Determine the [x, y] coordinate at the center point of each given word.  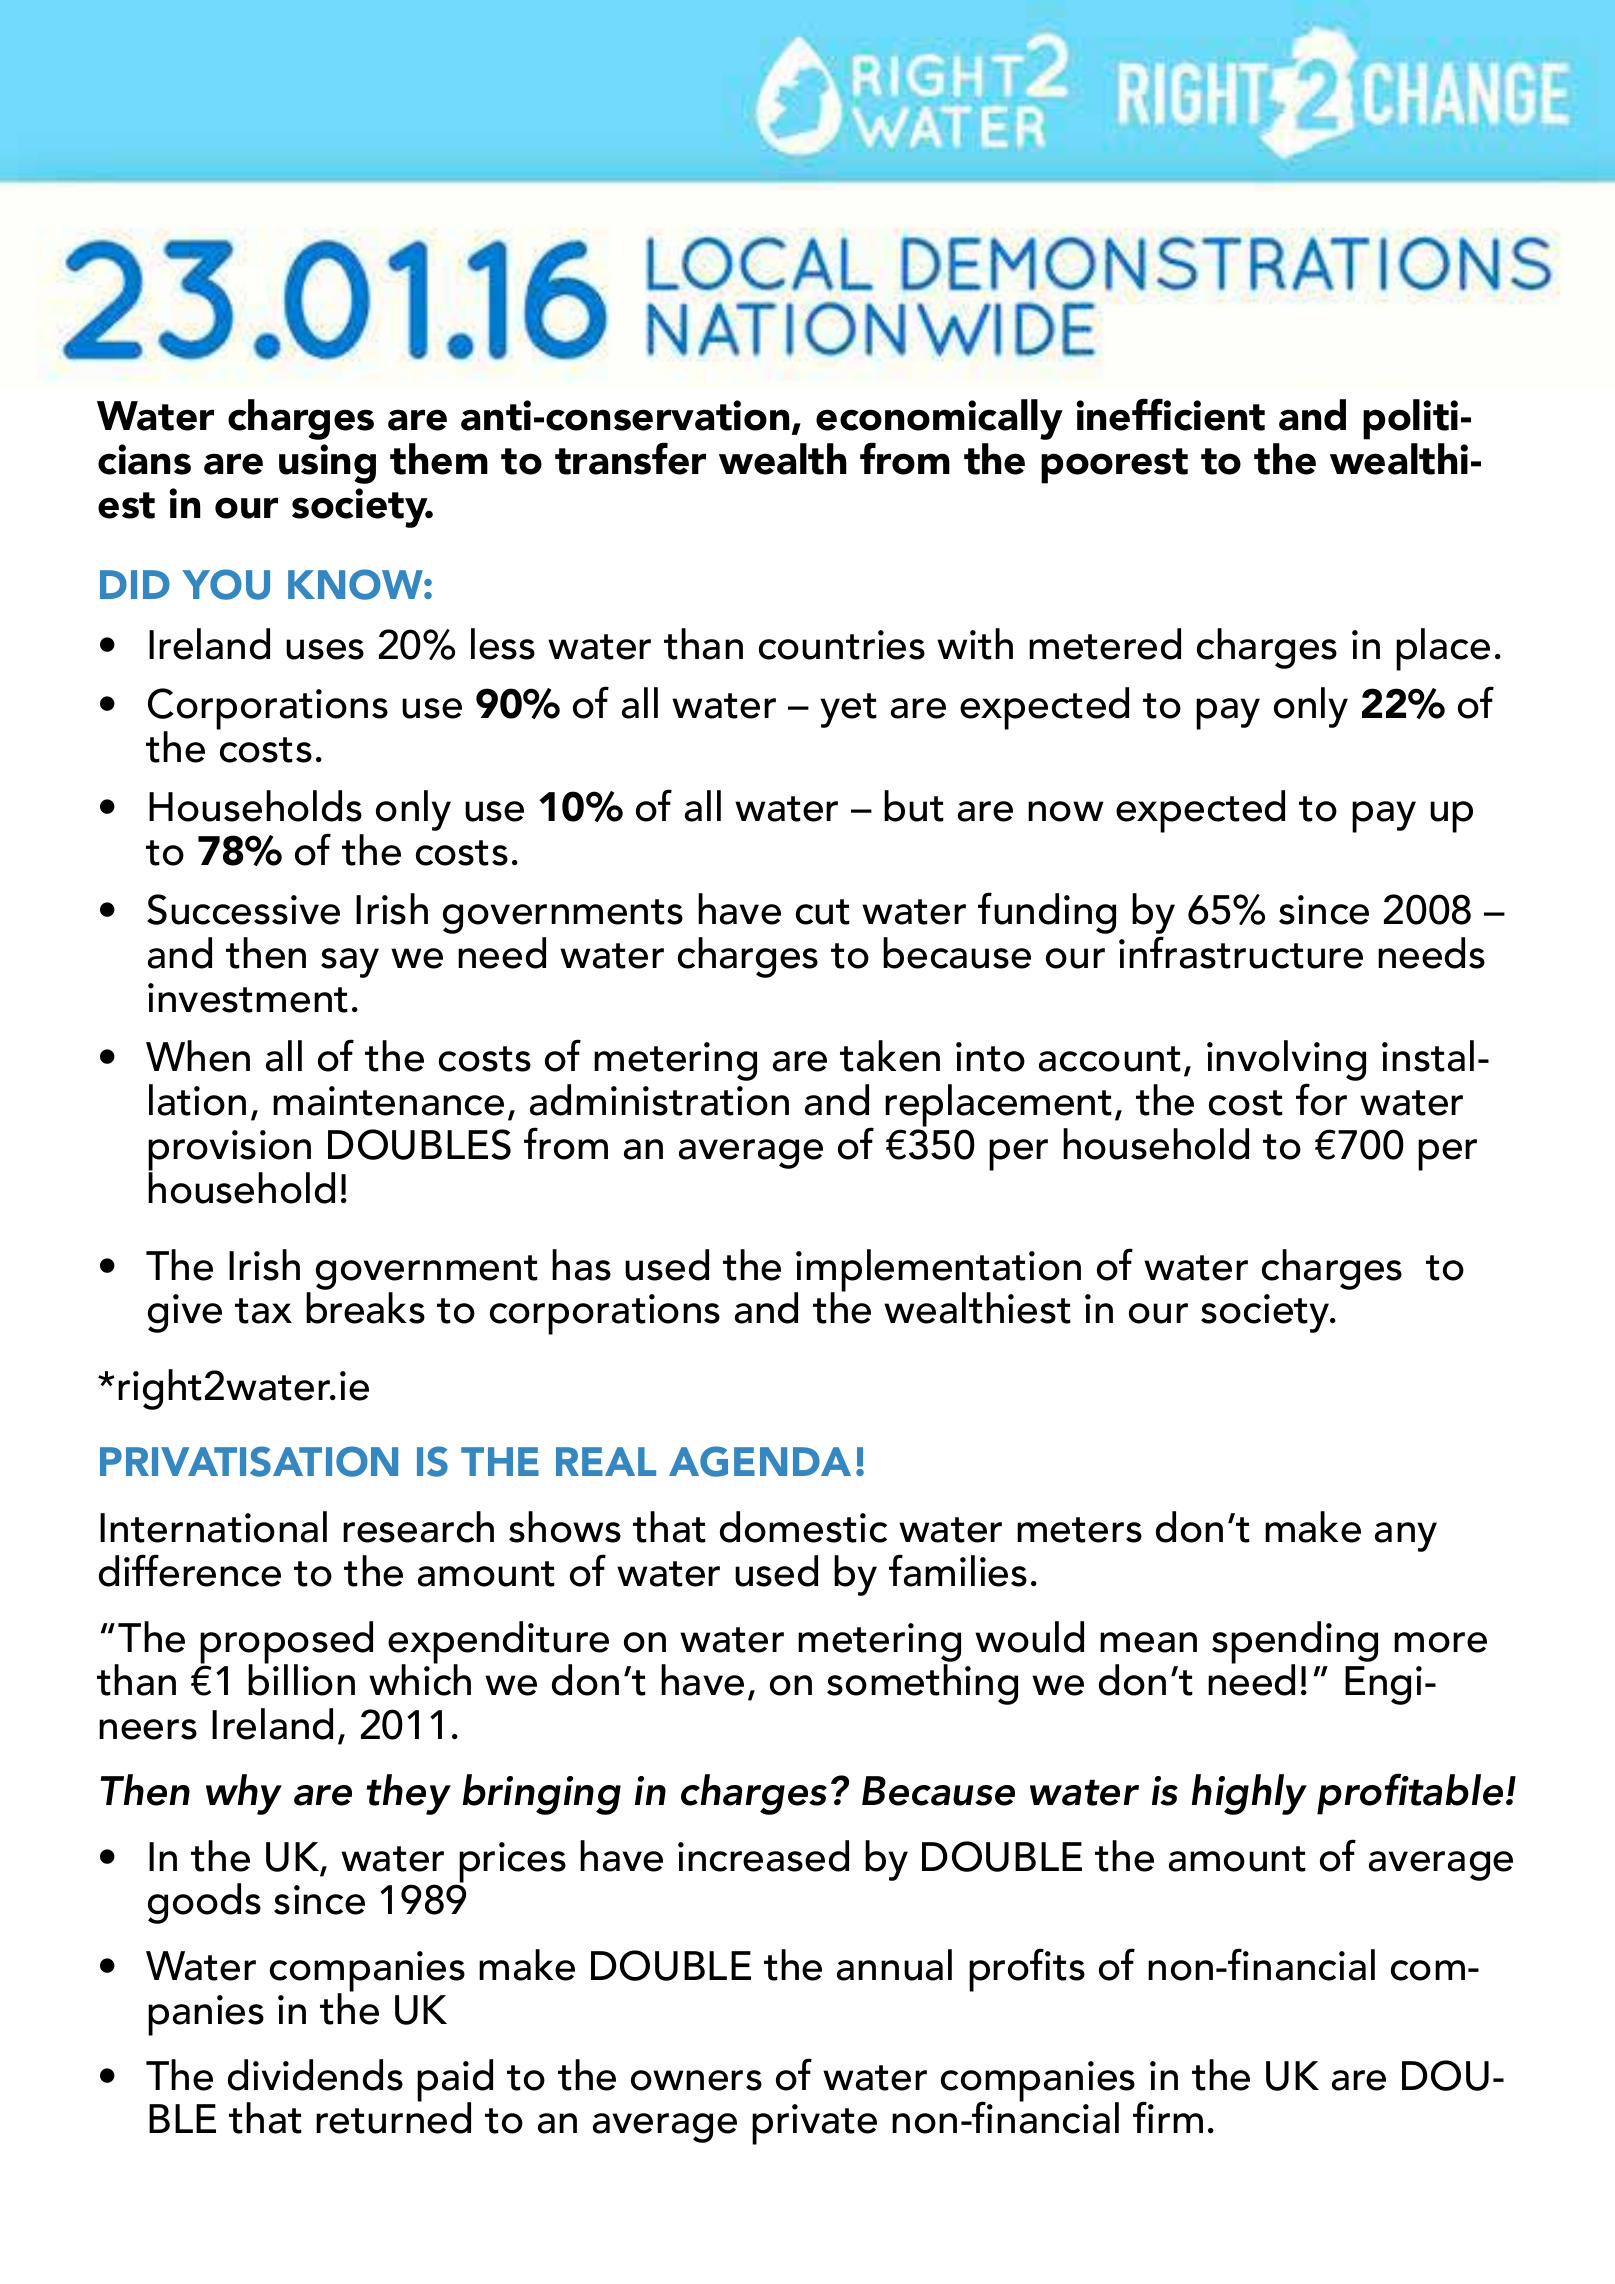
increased [763, 1856]
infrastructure [1241, 952]
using [327, 464]
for [1321, 1099]
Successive [243, 909]
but [914, 806]
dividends [315, 2075]
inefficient [1170, 414]
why [244, 1794]
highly [1249, 1794]
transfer [630, 458]
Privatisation [249, 1461]
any [1406, 1537]
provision [229, 1152]
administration [659, 1100]
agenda [760, 1461]
